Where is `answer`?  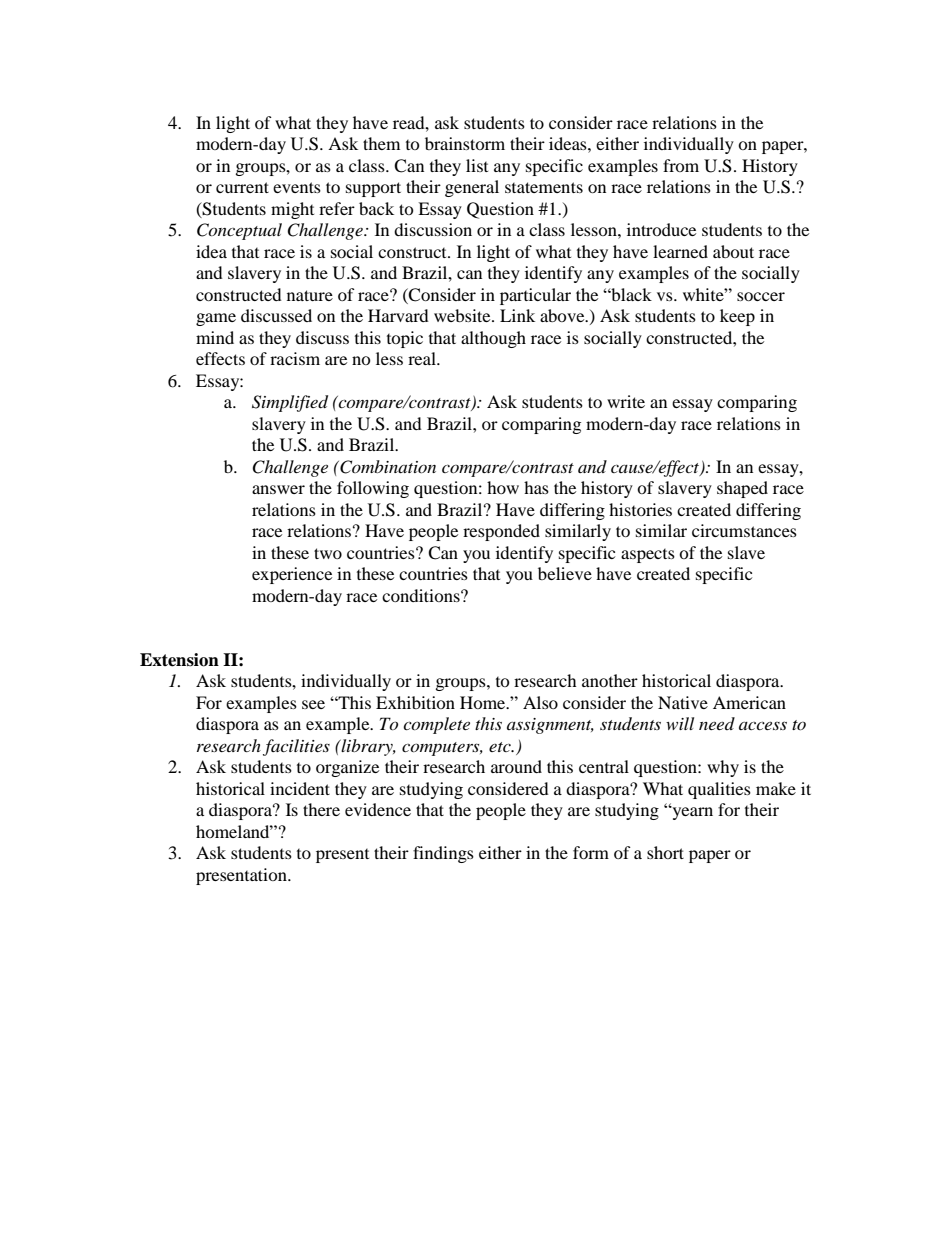
answer is located at coordinates (278, 489).
